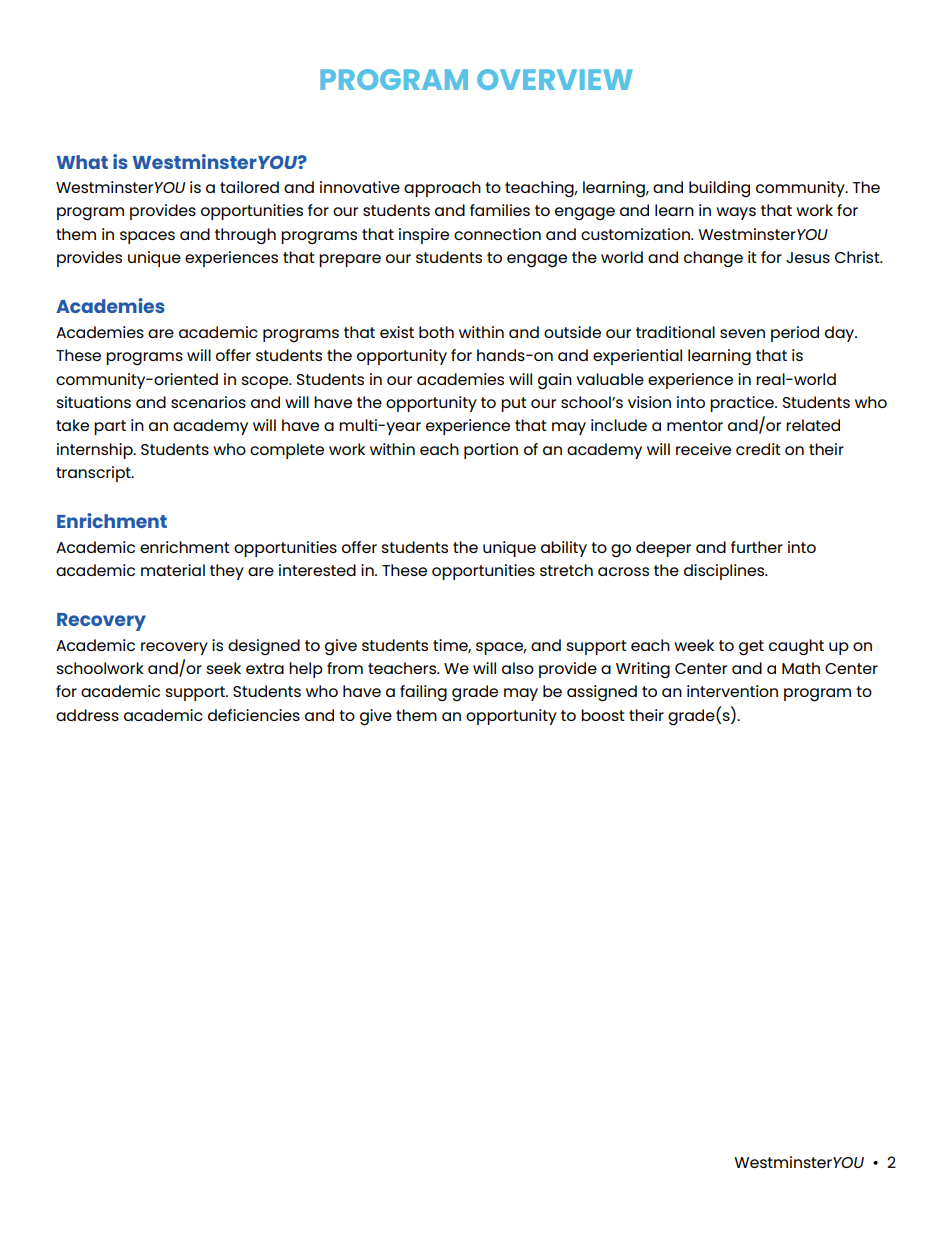 This screenshot has width=952, height=1233. I want to click on seek, so click(224, 668).
